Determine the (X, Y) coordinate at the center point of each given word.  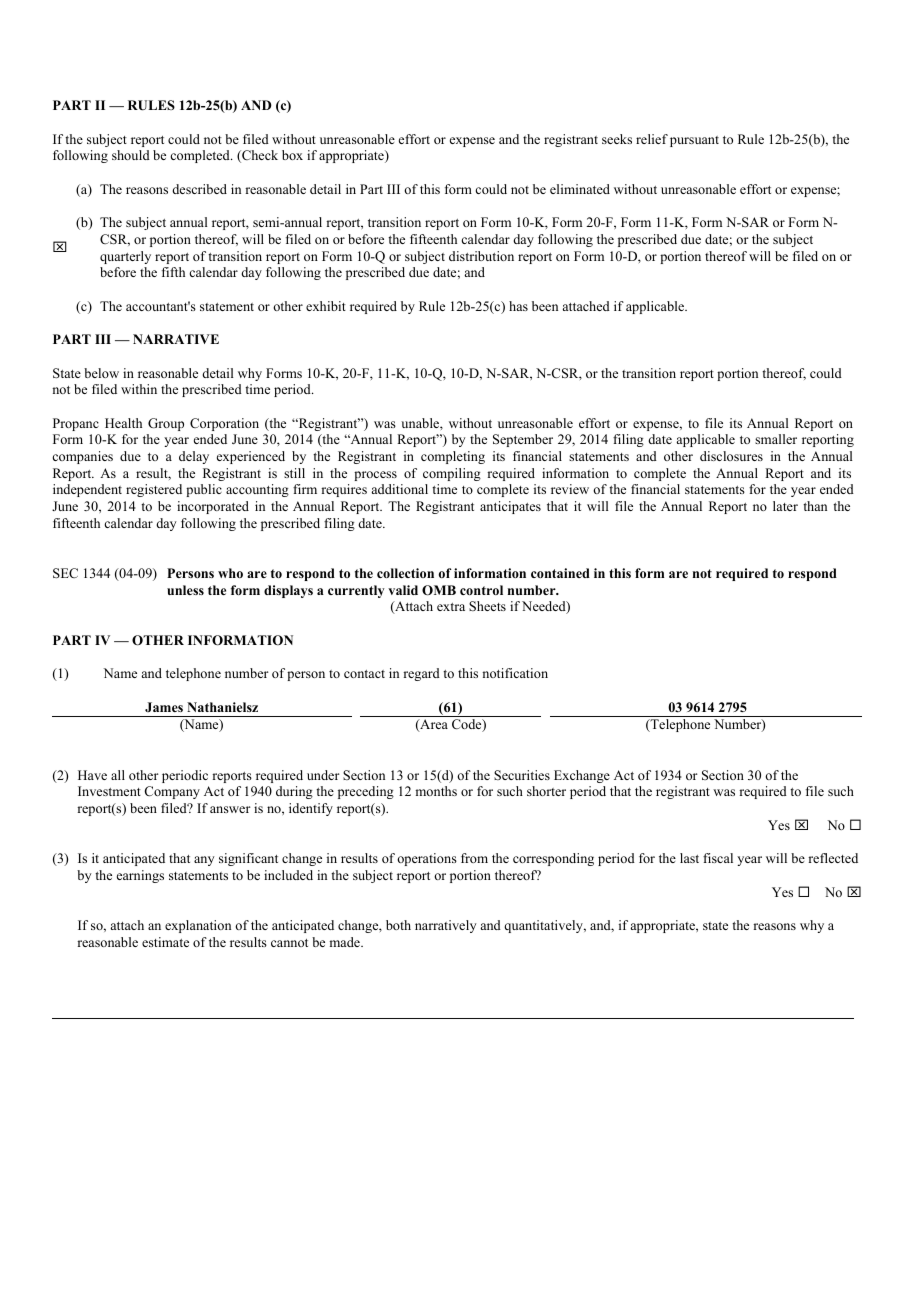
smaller (776, 439)
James (164, 707)
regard (421, 674)
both (398, 925)
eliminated (580, 189)
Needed (545, 607)
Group (166, 424)
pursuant (694, 141)
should (131, 155)
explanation (198, 926)
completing (453, 457)
